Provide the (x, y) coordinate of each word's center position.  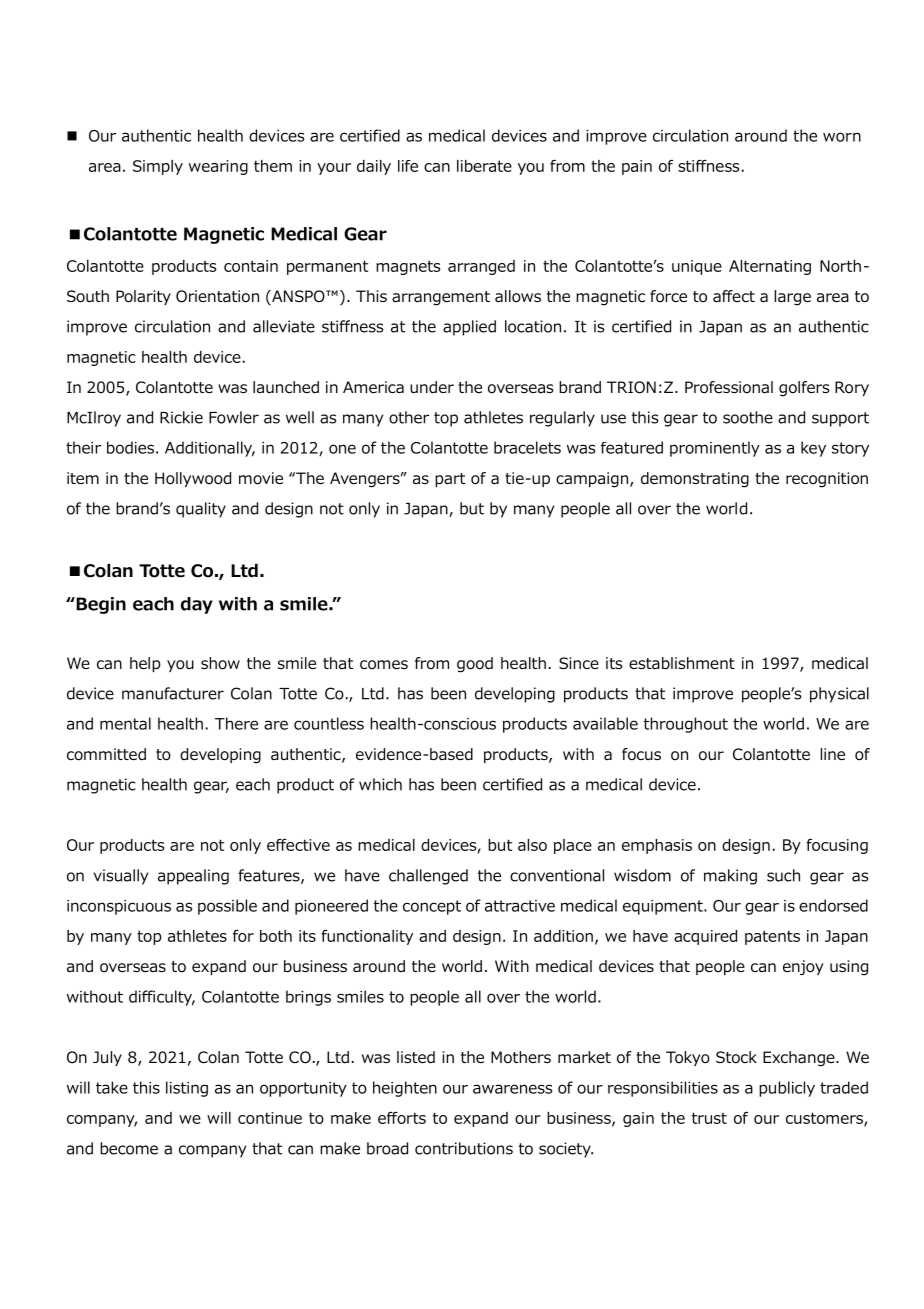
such (783, 875)
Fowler (234, 417)
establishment (682, 663)
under (432, 387)
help (145, 664)
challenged (428, 877)
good (475, 665)
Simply (158, 167)
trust (709, 1118)
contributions (464, 1148)
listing (187, 1089)
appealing (193, 877)
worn (842, 137)
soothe (748, 417)
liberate (484, 166)
